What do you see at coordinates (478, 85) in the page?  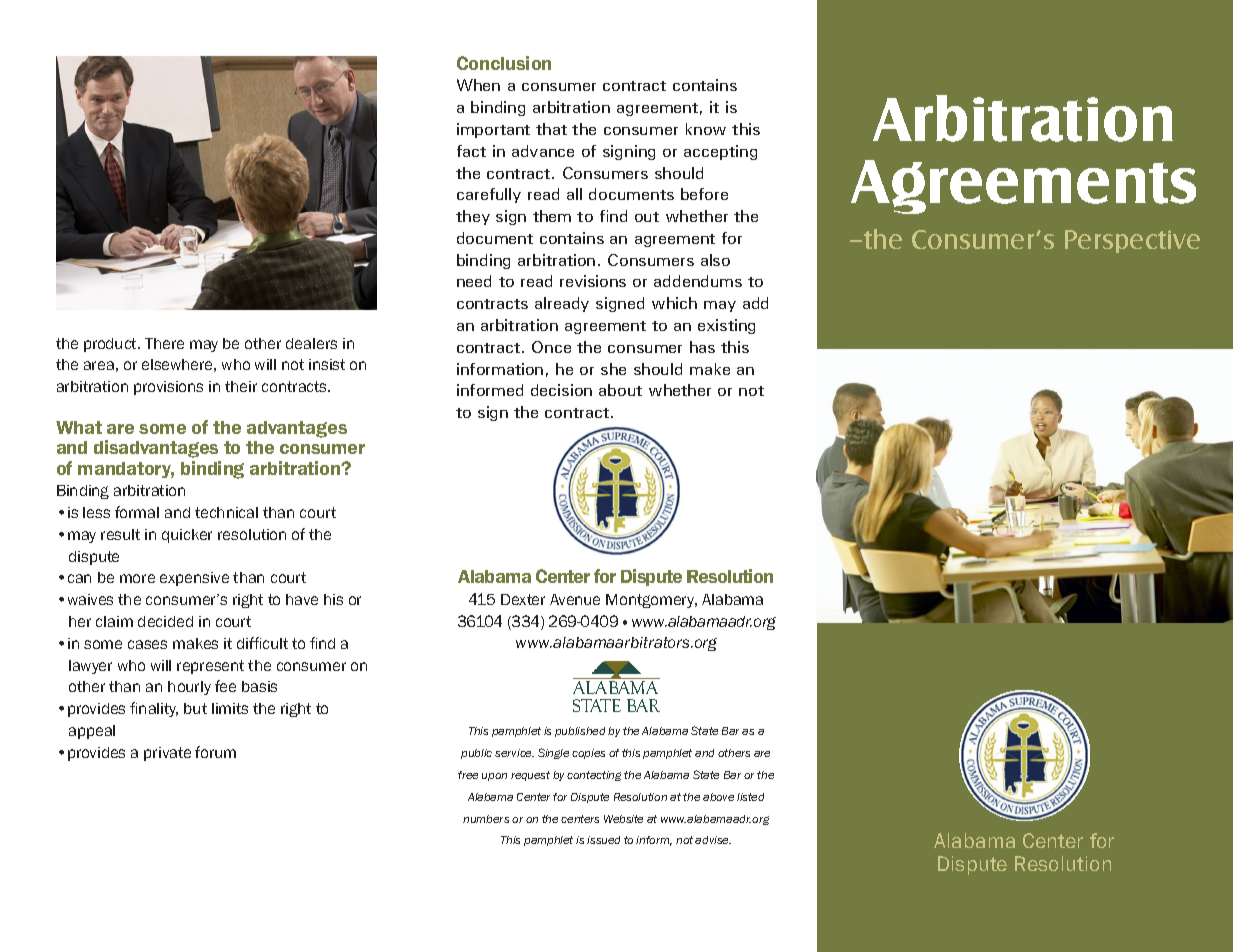 I see `When` at bounding box center [478, 85].
